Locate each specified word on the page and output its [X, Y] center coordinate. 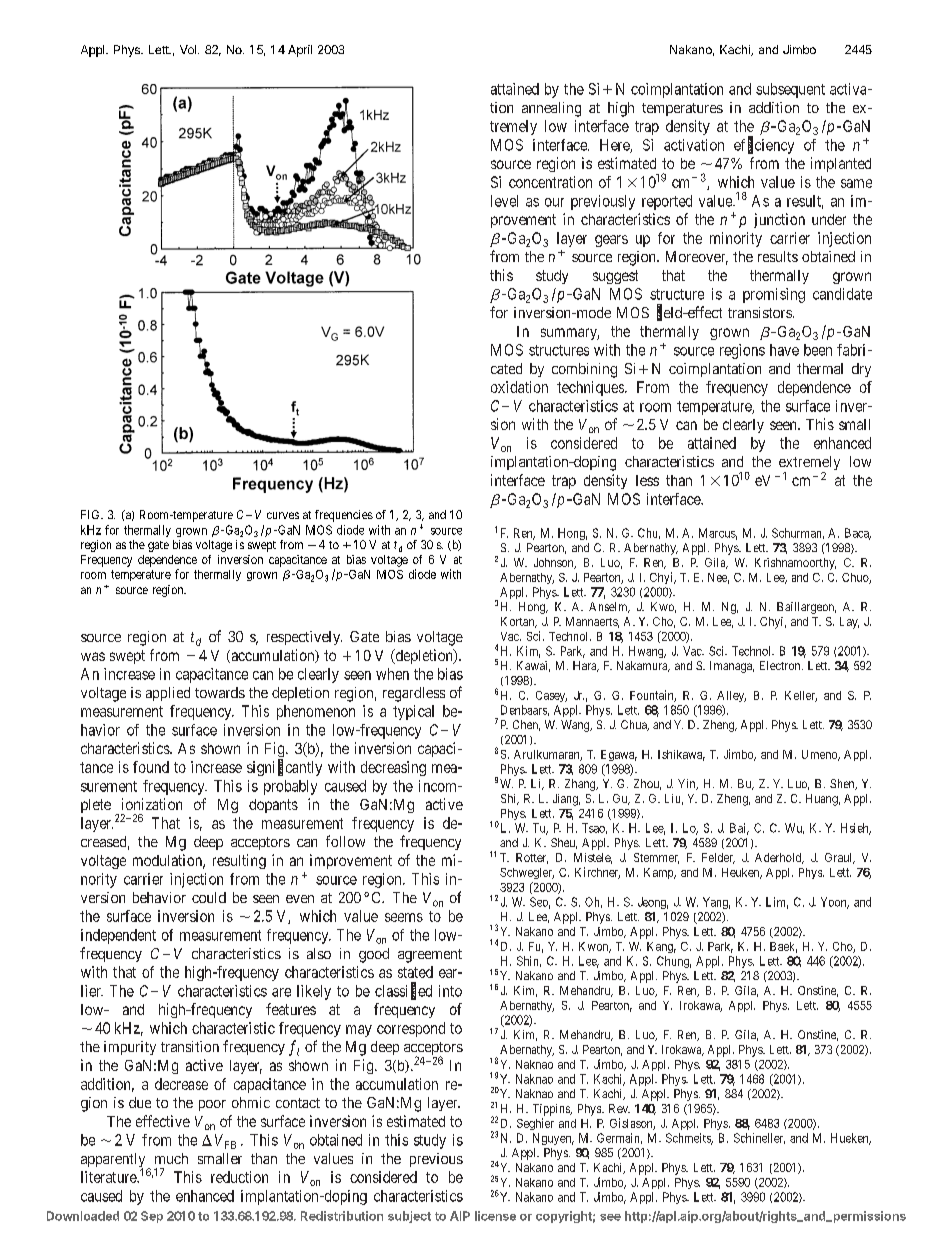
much [171, 1158]
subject [409, 1217]
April [300, 51]
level [504, 201]
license [495, 1216]
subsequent [790, 90]
